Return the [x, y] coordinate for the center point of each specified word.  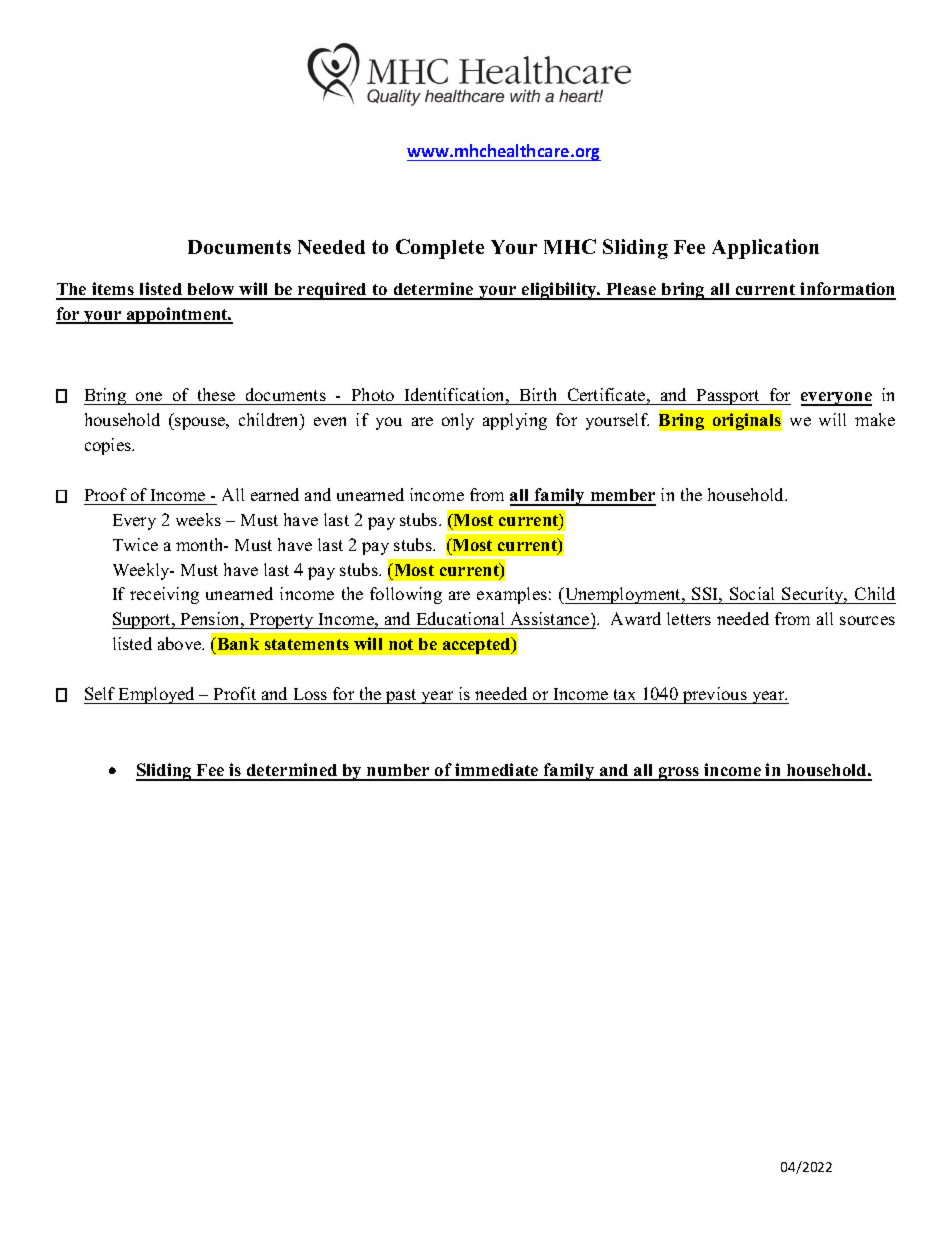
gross [679, 774]
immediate [497, 771]
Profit [235, 695]
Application [765, 249]
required [332, 291]
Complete [440, 249]
